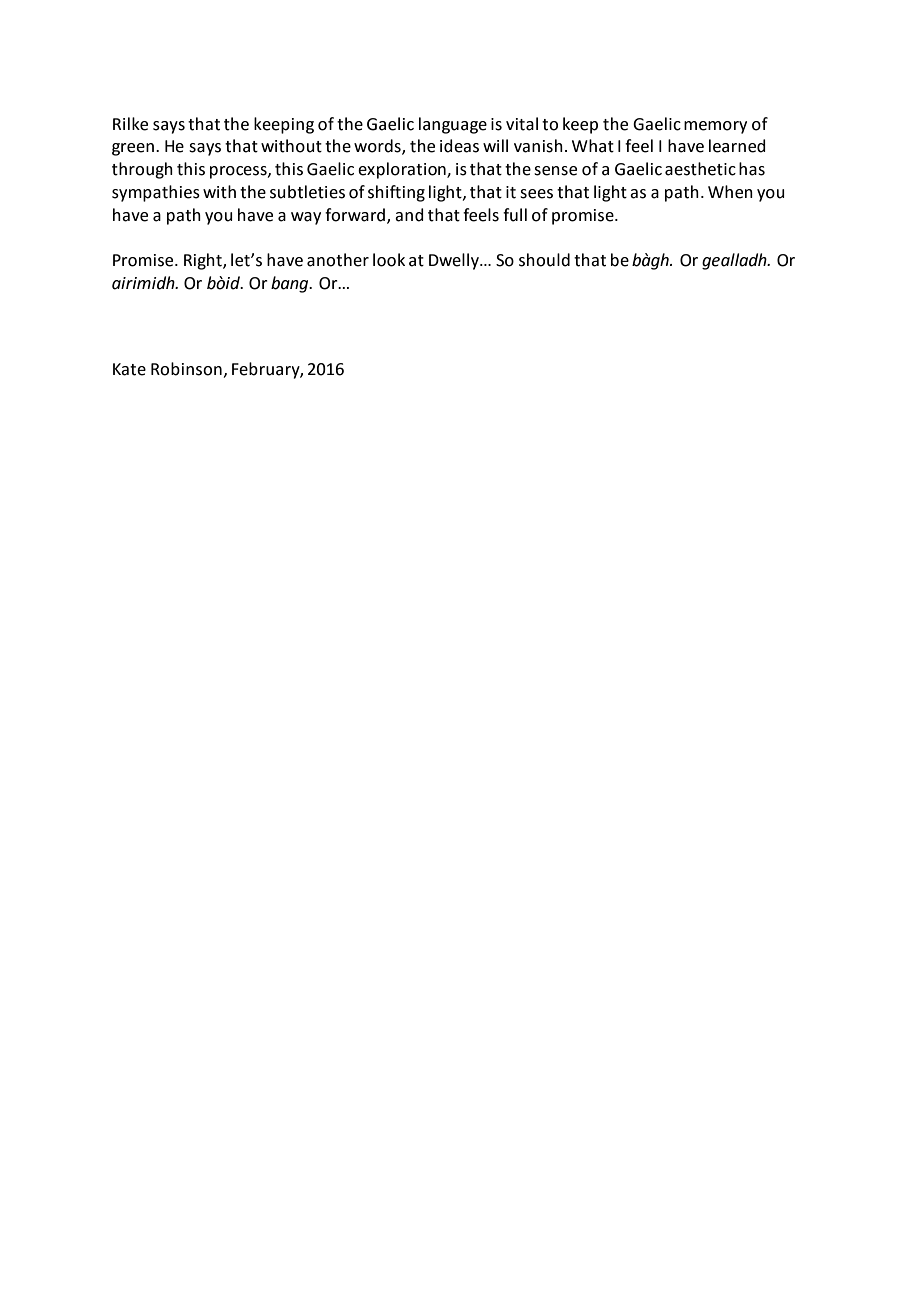  Describe the element at coordinates (291, 284) in the screenshot. I see `bang` at that location.
